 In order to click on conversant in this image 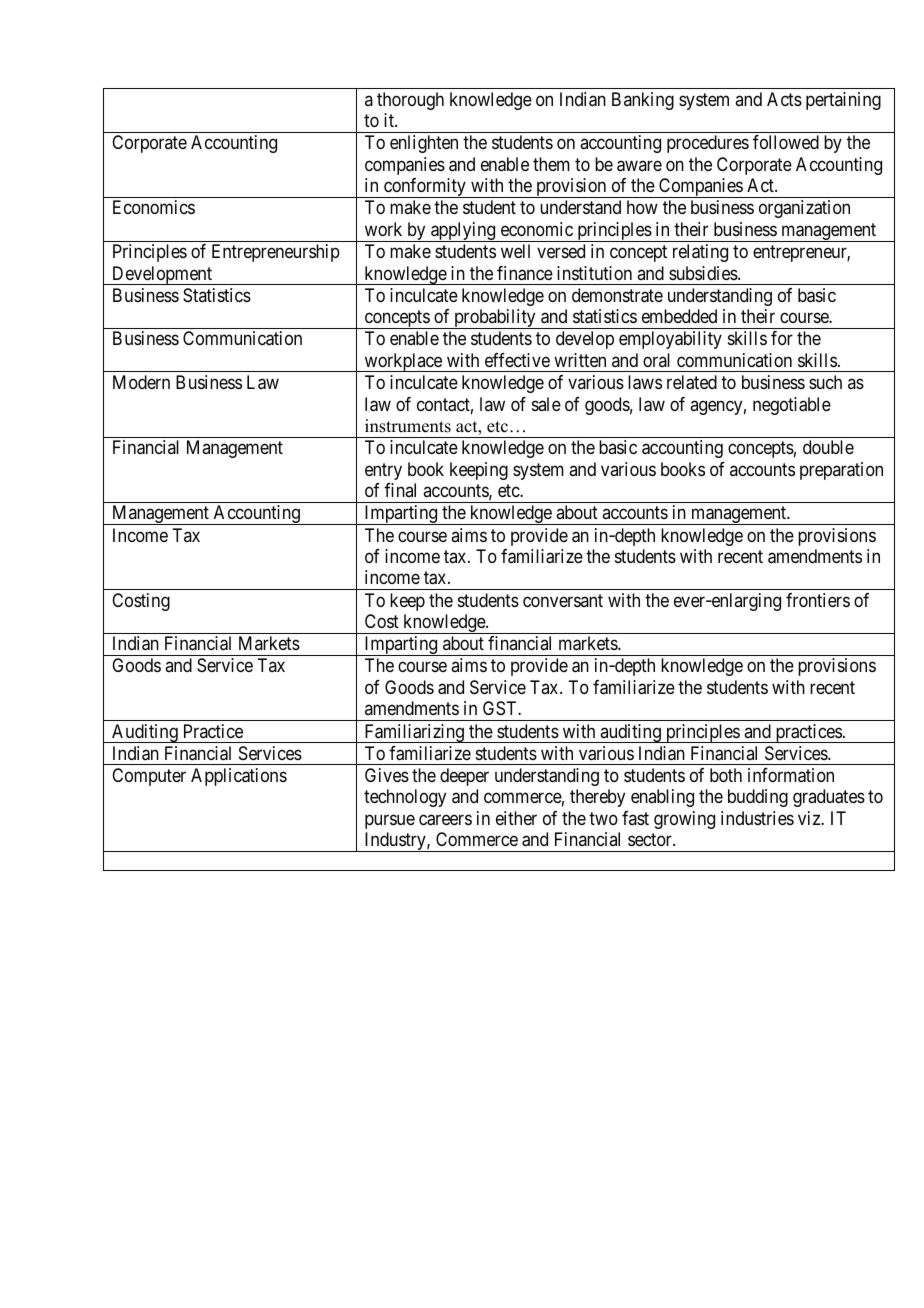, I will do `click(563, 600)`.
